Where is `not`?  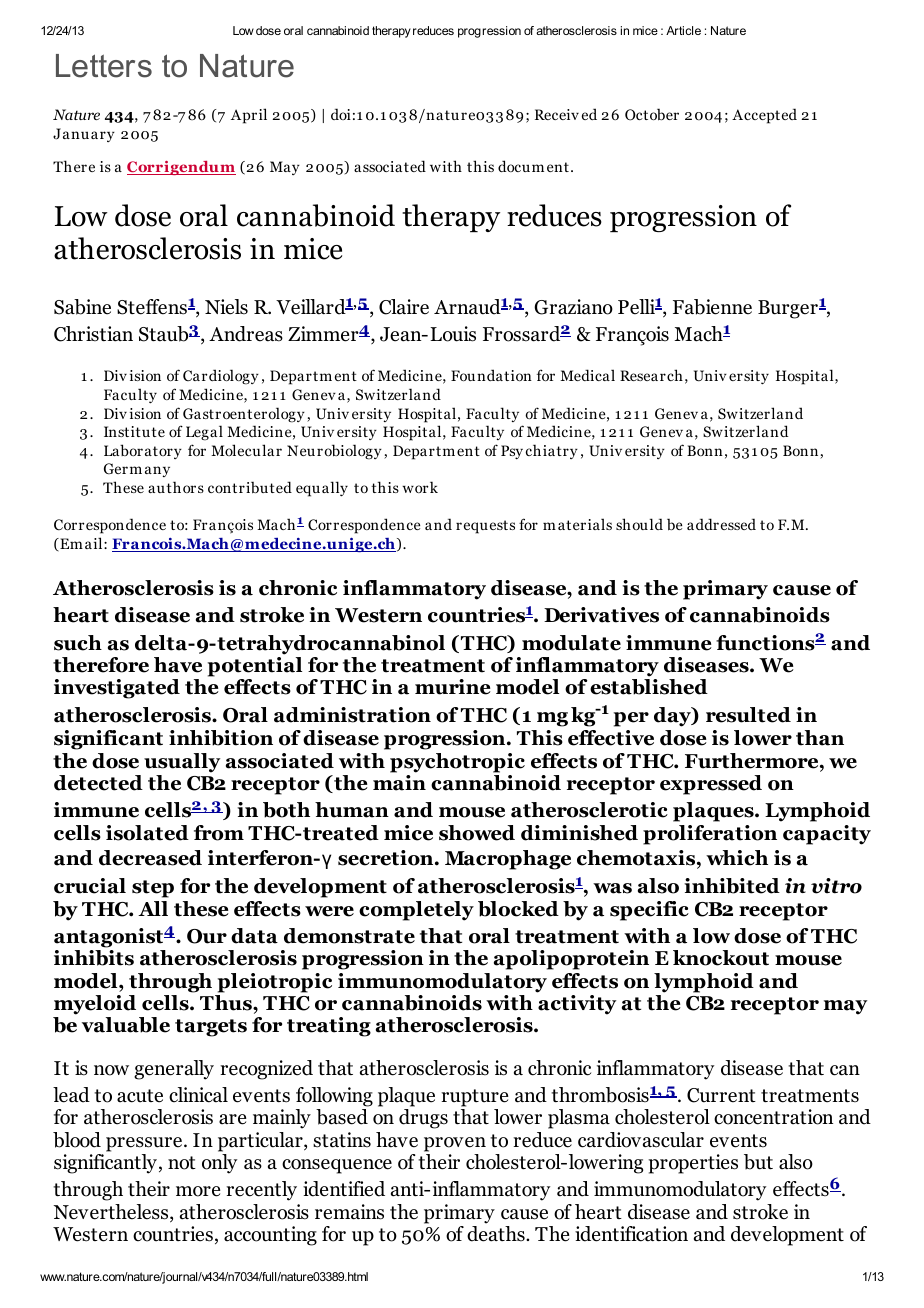
not is located at coordinates (182, 1163).
